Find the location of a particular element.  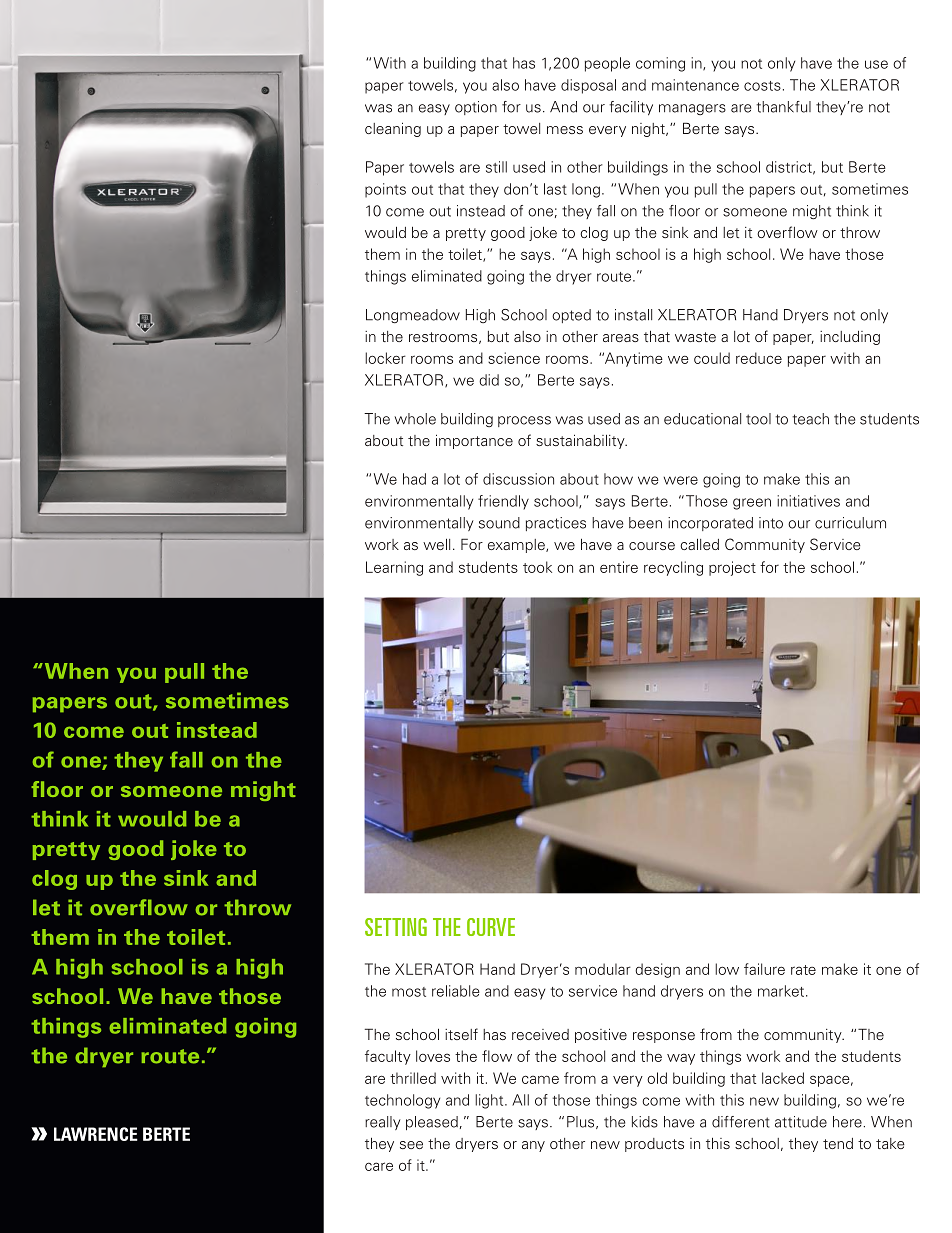

project is located at coordinates (732, 568).
